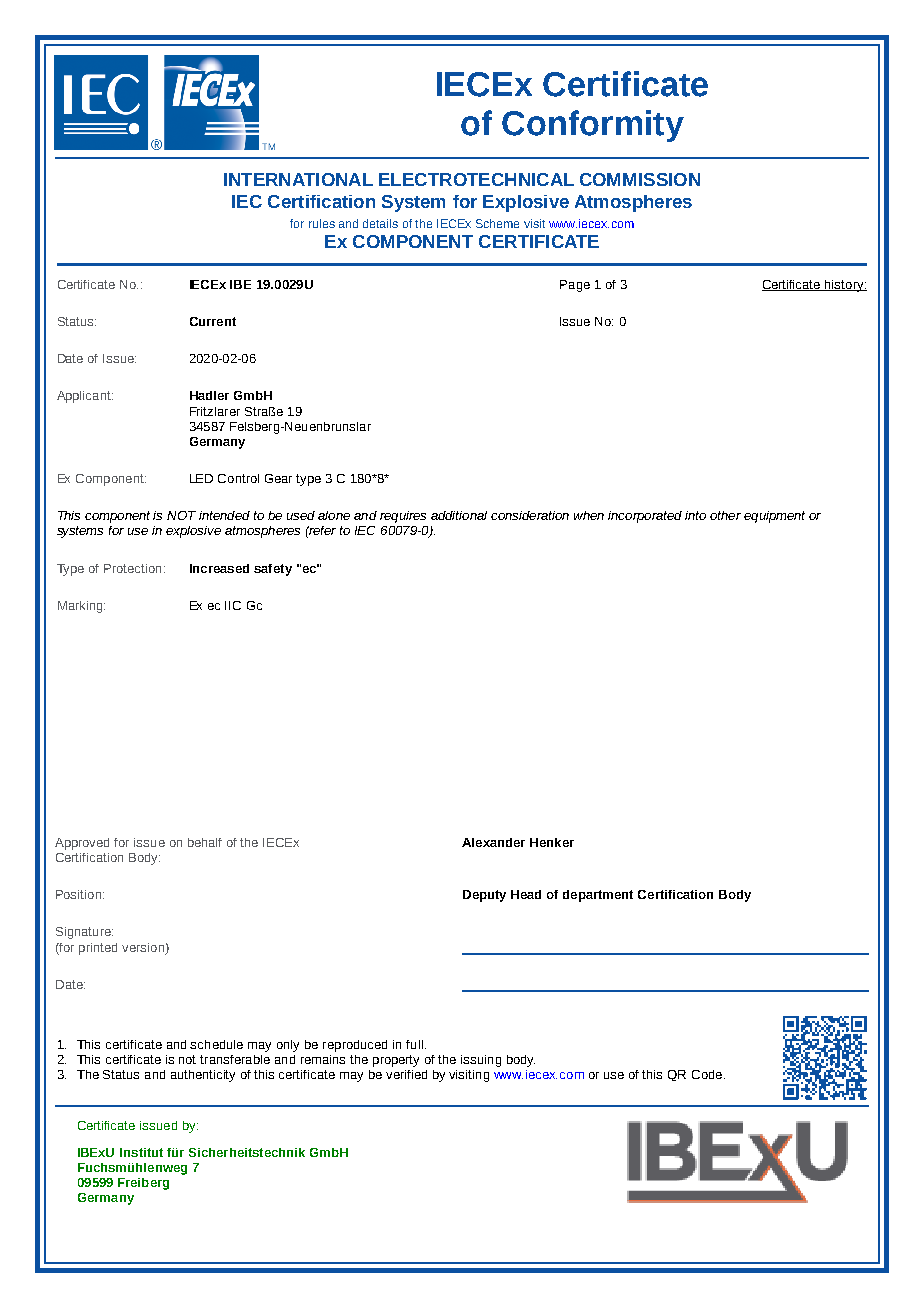 Image resolution: width=924 pixels, height=1308 pixels. Describe the element at coordinates (725, 515) in the image. I see `other` at that location.
